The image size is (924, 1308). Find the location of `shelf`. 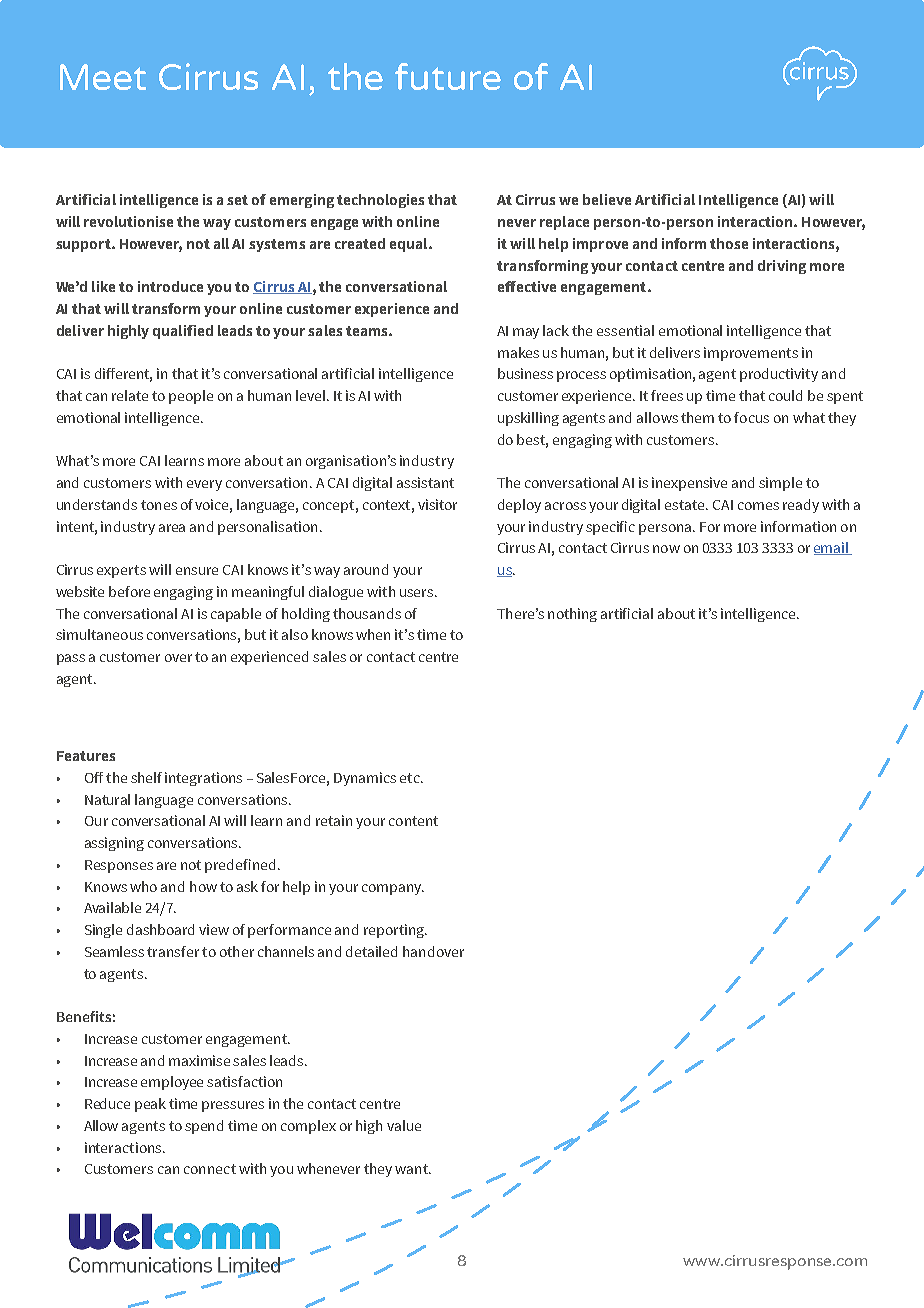

shelf is located at coordinates (146, 777).
